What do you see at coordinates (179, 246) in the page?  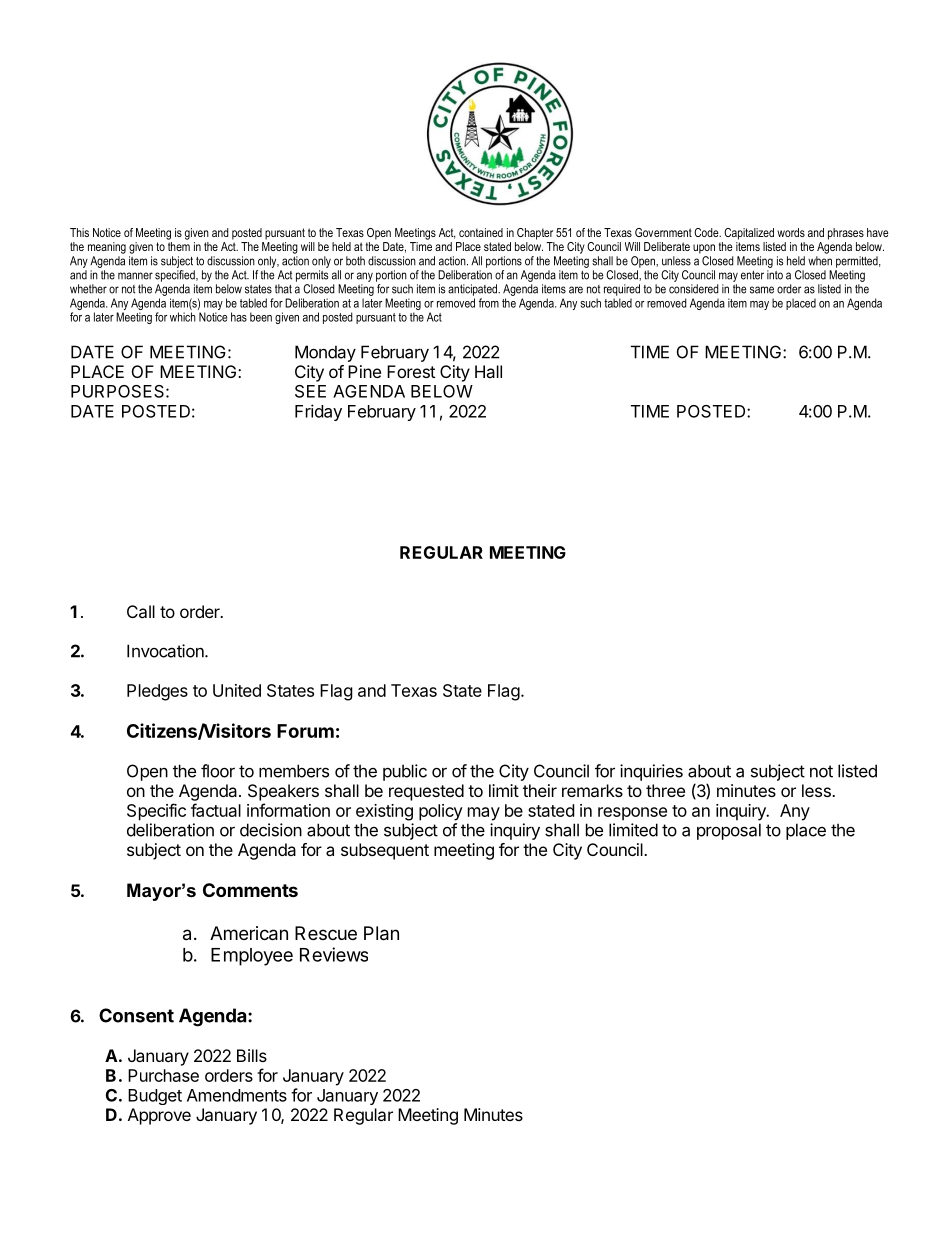 I see `them` at bounding box center [179, 246].
